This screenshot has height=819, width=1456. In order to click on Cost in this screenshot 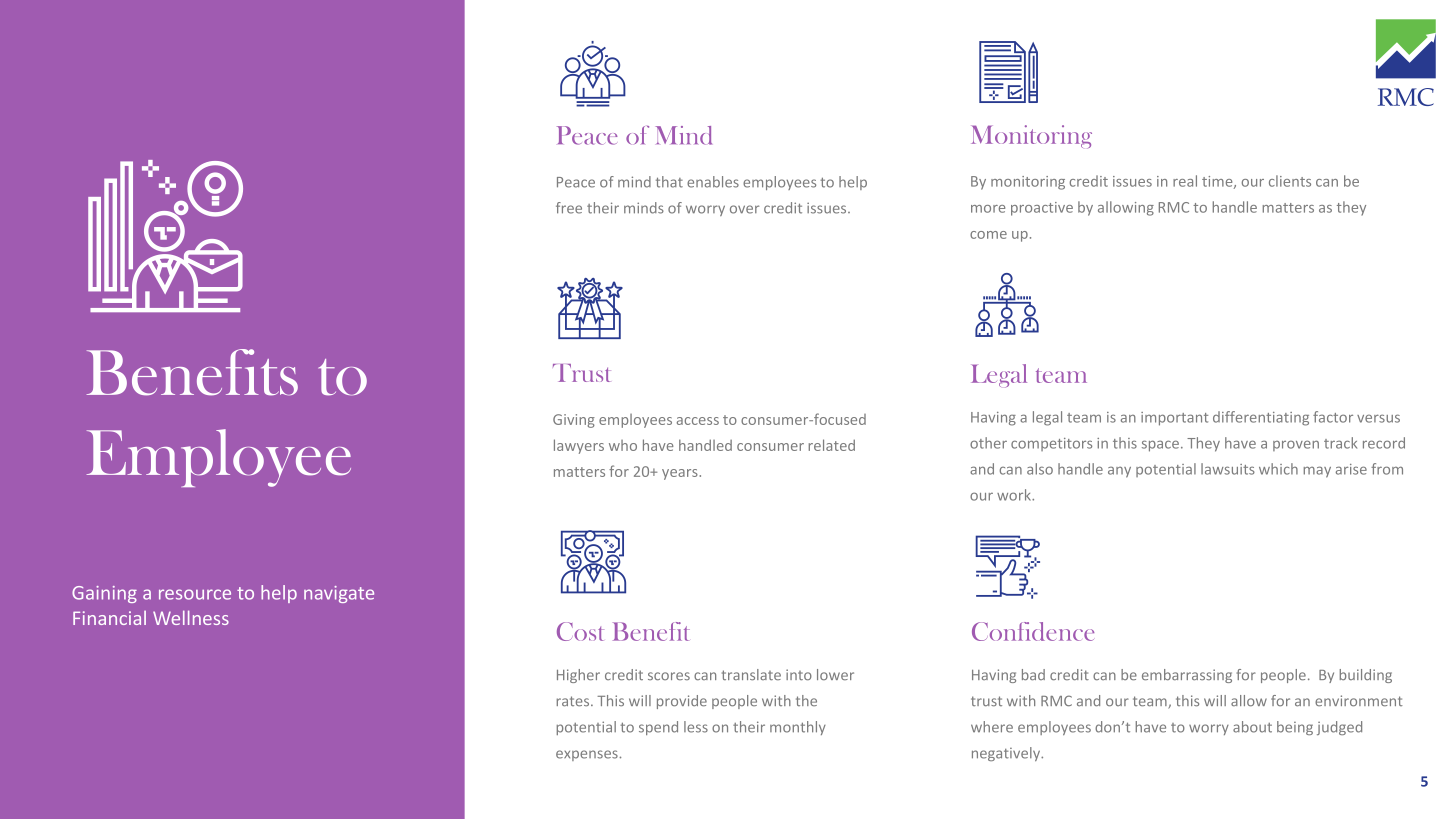, I will do `click(580, 631)`.
